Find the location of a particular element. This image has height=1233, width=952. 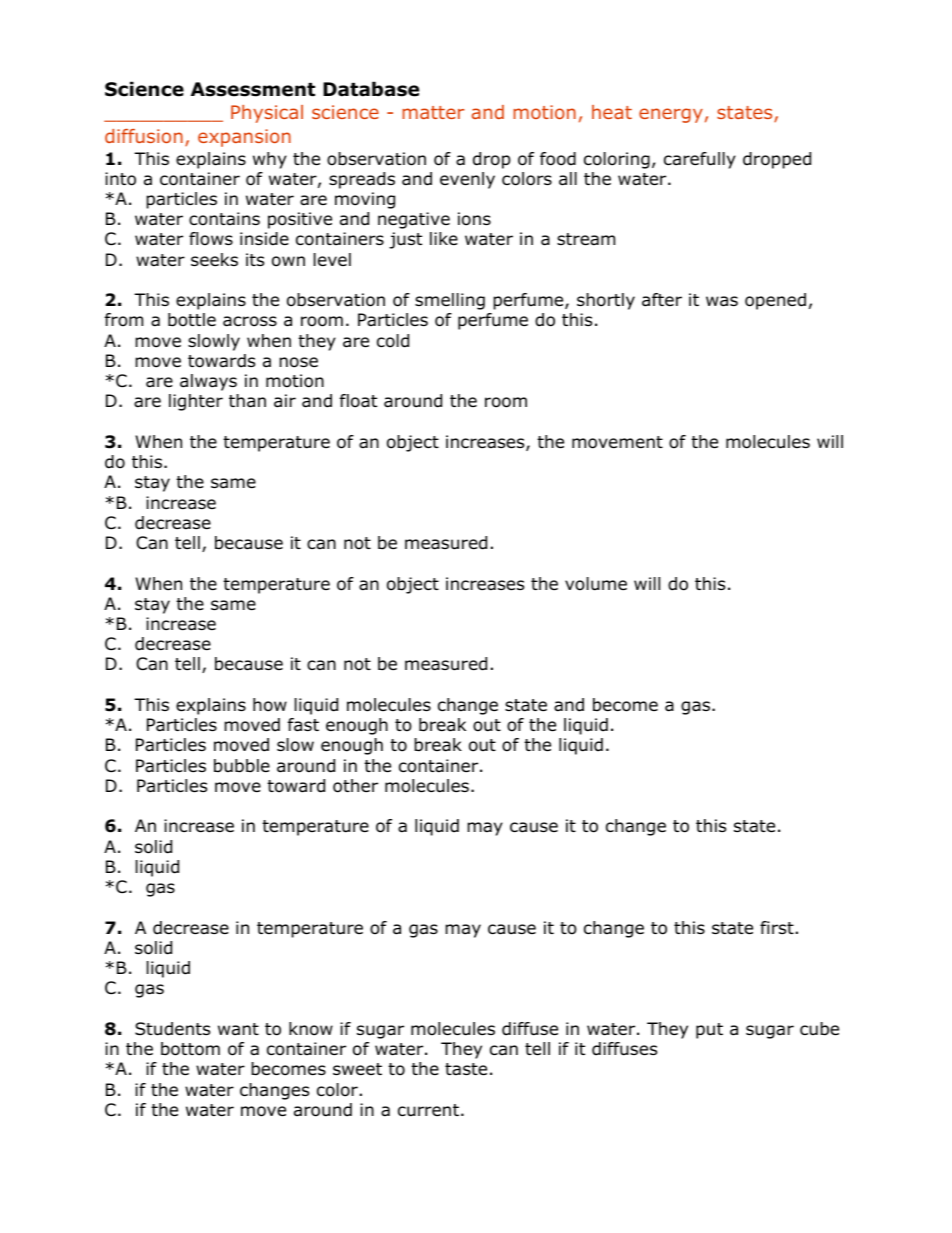

bottom is located at coordinates (190, 1049).
